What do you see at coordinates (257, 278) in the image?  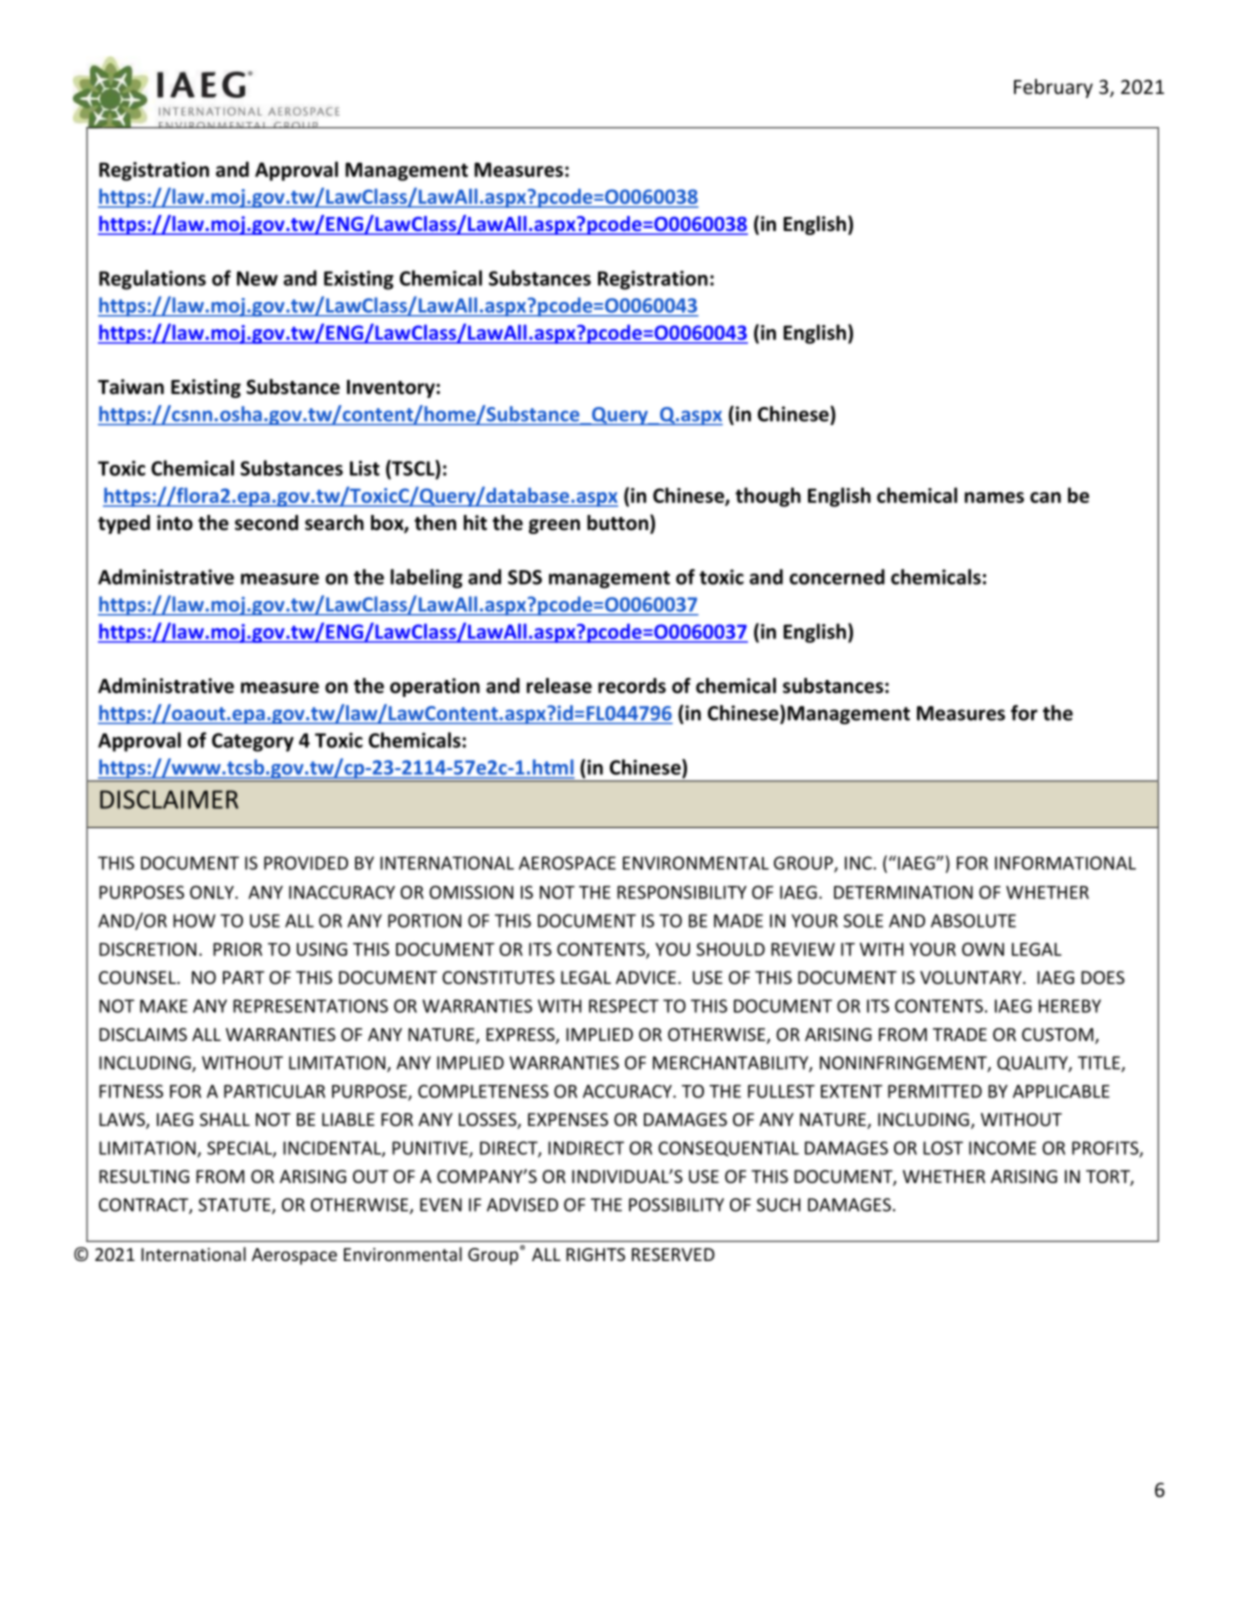 I see `New` at bounding box center [257, 278].
